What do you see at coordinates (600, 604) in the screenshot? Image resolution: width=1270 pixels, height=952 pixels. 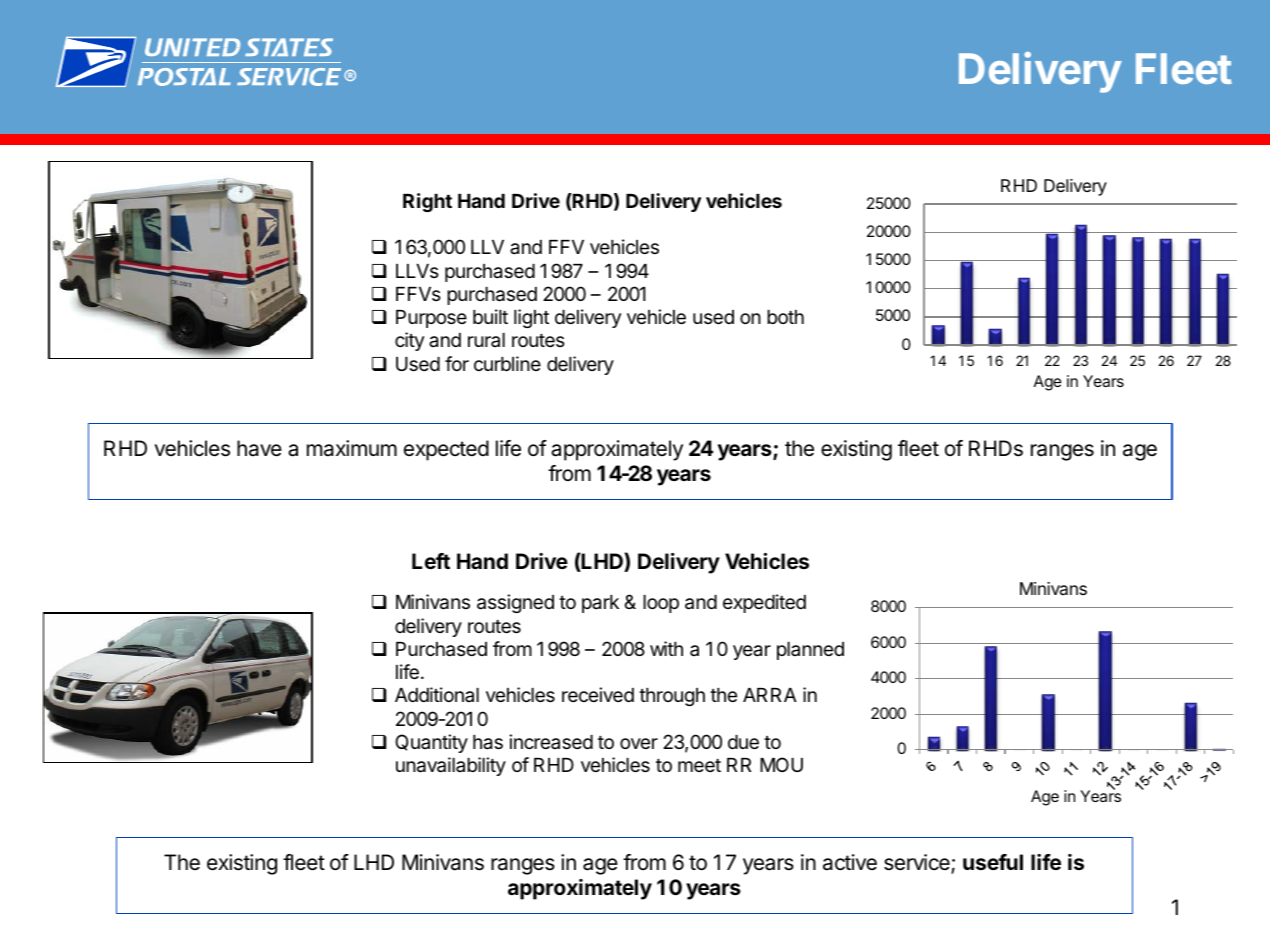 I see `park` at bounding box center [600, 604].
